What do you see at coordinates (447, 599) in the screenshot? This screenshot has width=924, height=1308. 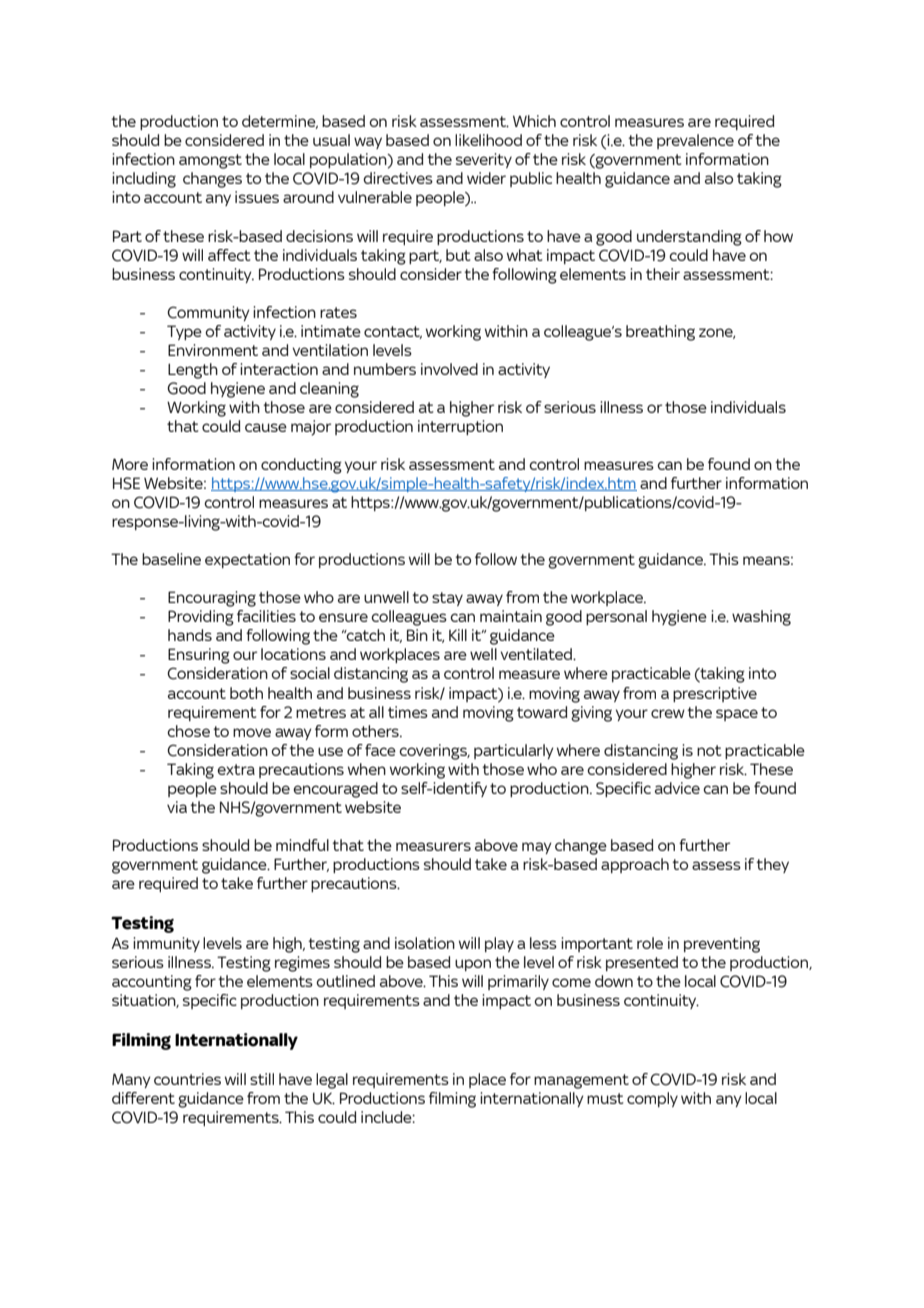 I see `stay` at bounding box center [447, 599].
